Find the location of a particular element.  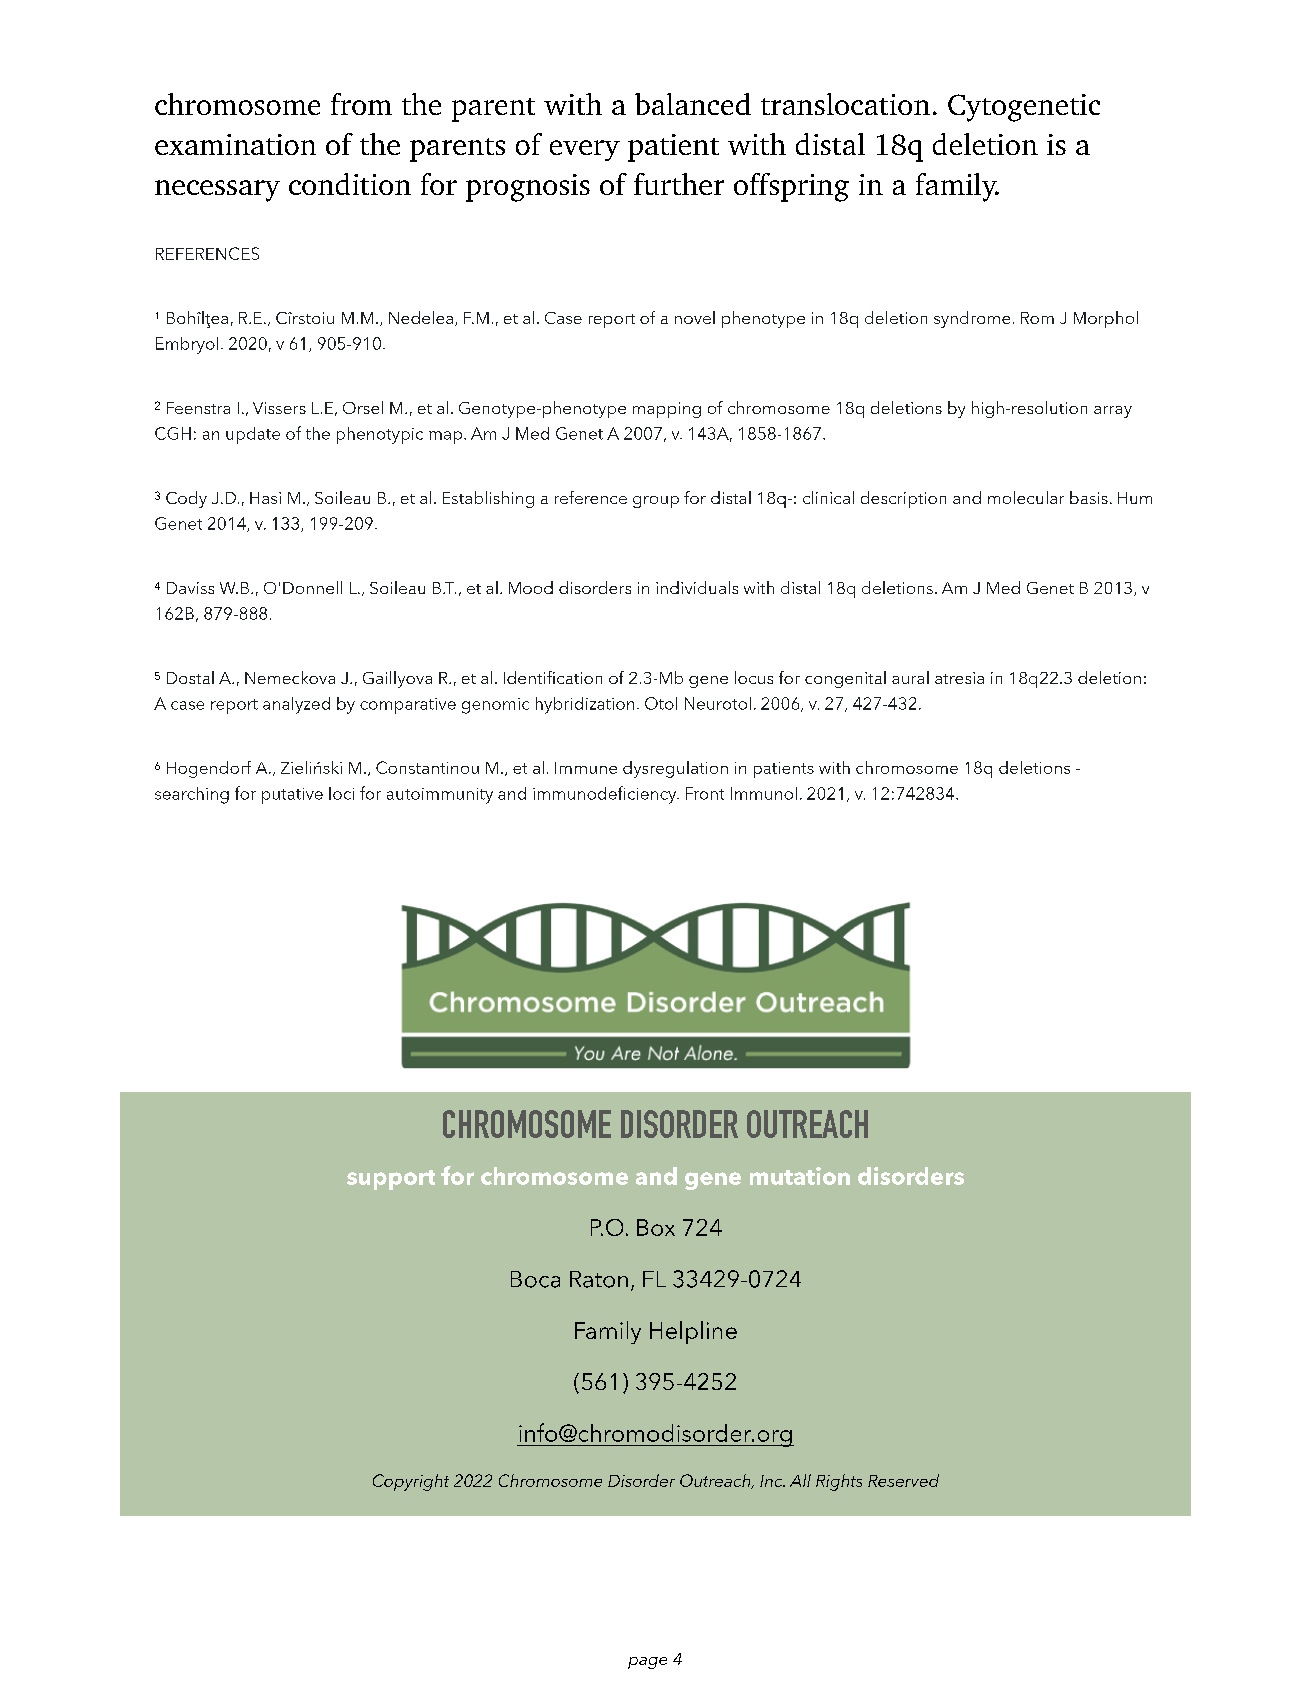

Front is located at coordinates (705, 793).
